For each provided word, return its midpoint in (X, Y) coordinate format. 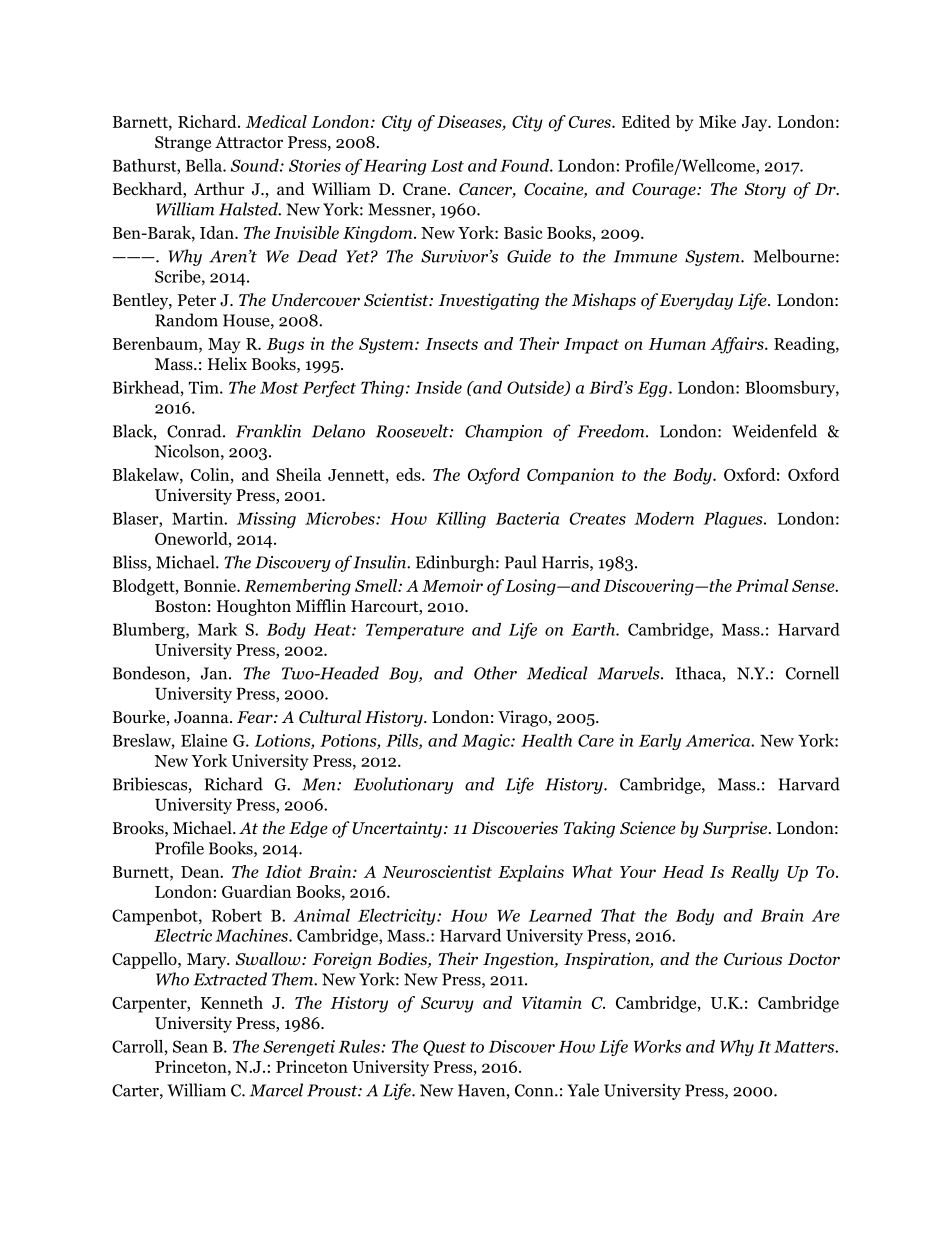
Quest (444, 1048)
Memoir (452, 585)
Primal (762, 585)
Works (657, 1046)
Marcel (276, 1090)
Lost (447, 166)
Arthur (219, 188)
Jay (756, 124)
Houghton (254, 607)
